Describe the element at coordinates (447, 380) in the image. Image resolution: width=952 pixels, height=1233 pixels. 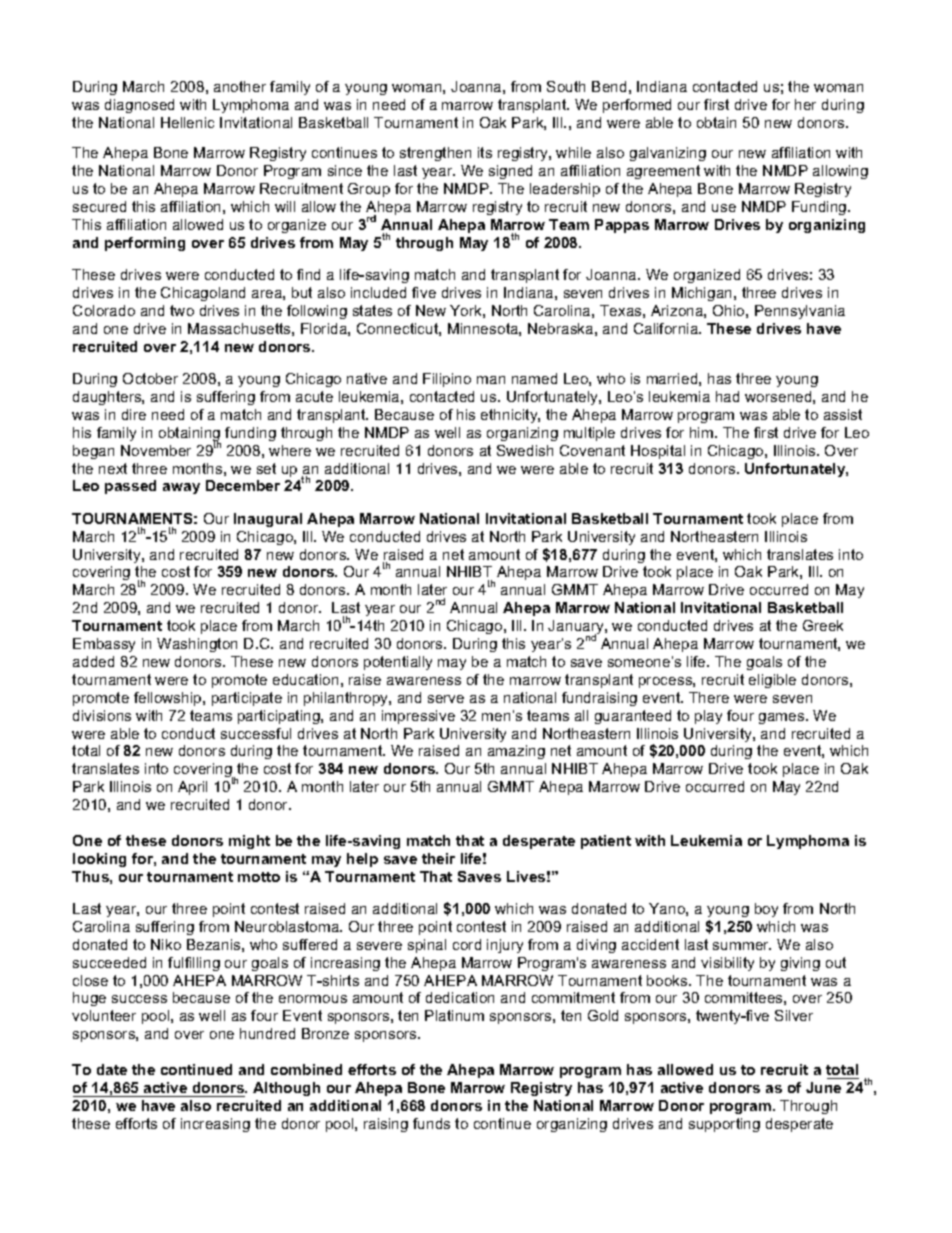
I see `Filipino` at that location.
